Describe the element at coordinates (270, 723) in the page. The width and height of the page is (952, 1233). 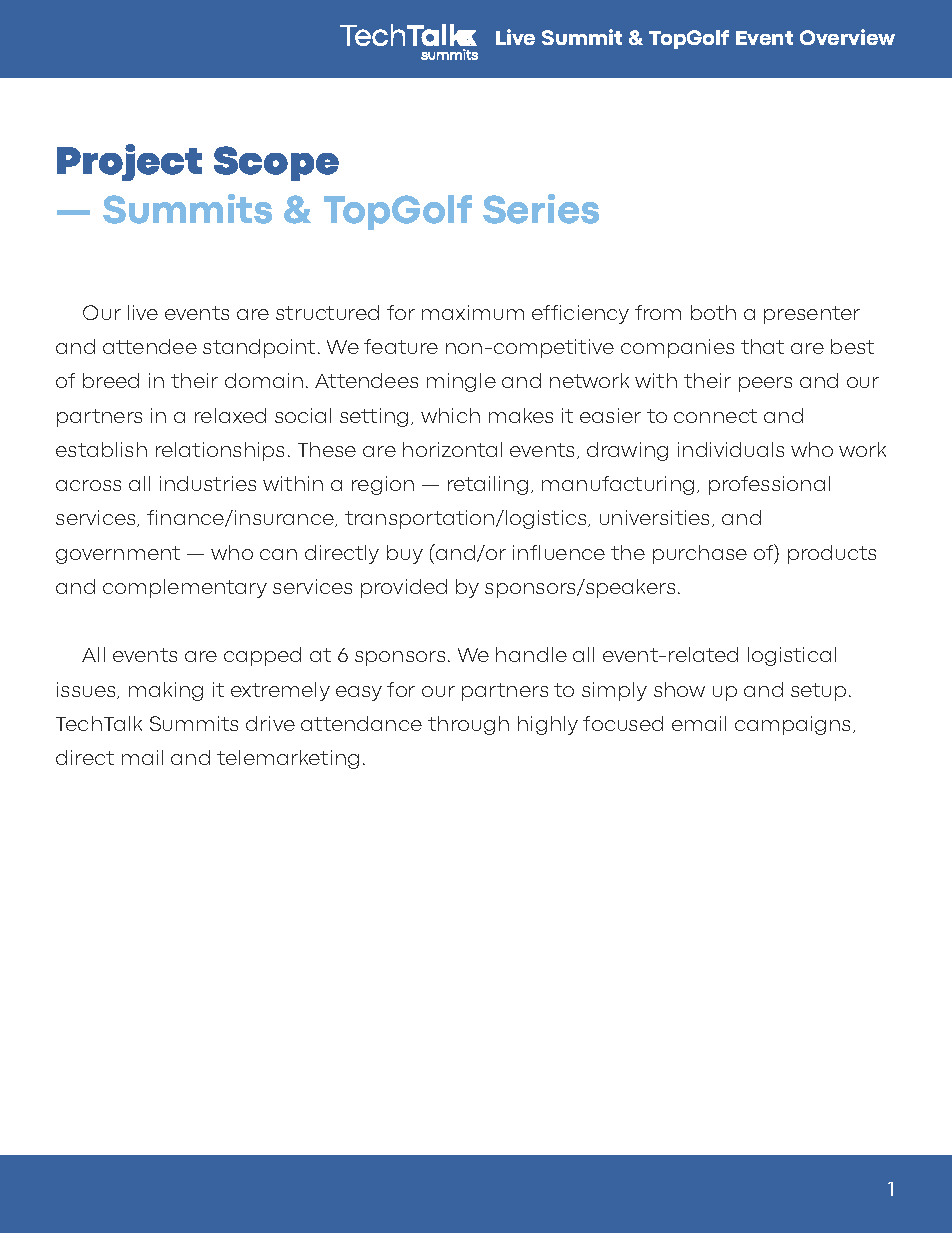
I see `drive` at that location.
